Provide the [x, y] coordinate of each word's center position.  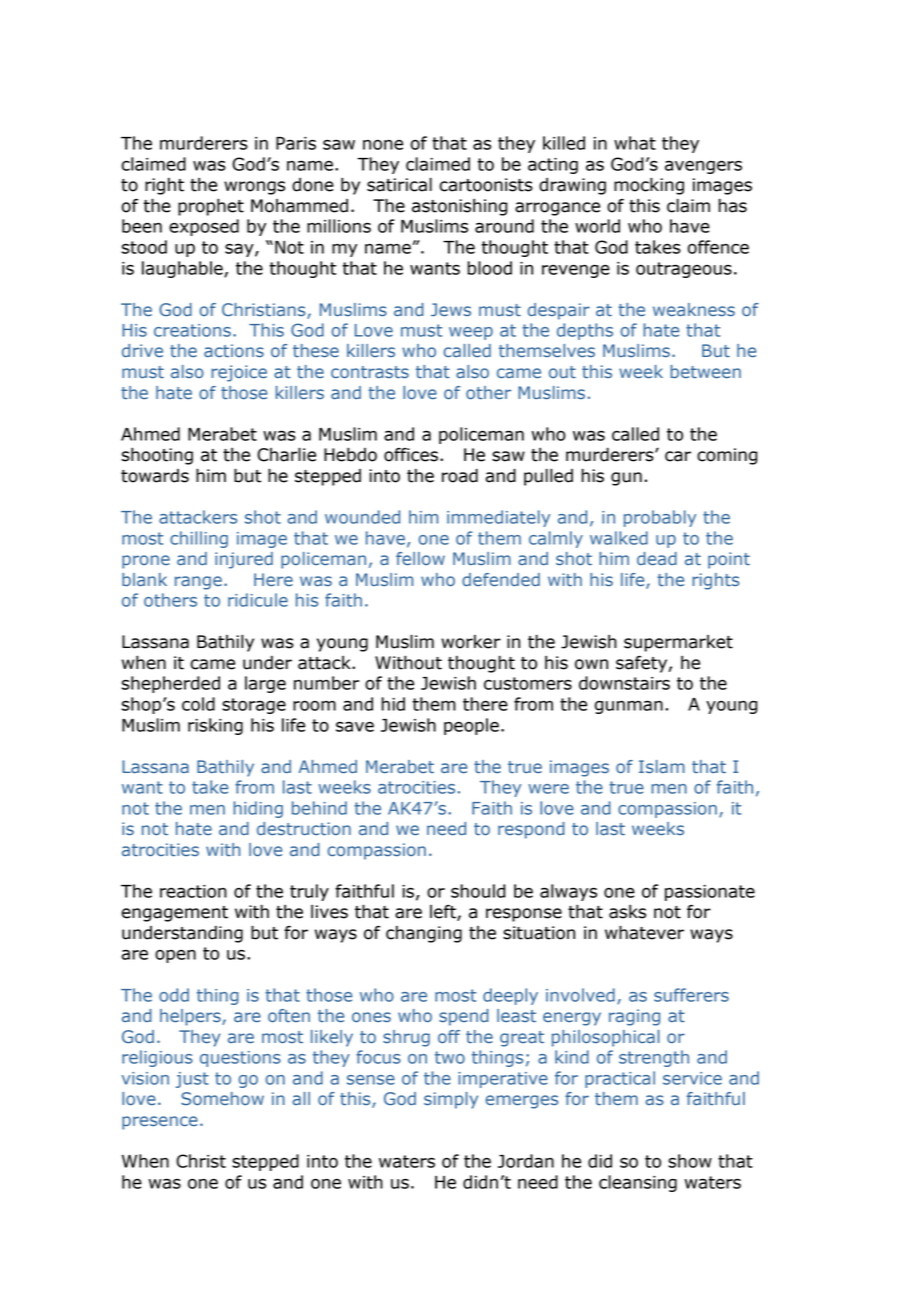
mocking [649, 186]
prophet [211, 207]
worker [471, 642]
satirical [399, 184]
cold [198, 704]
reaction [193, 891]
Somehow [222, 1098]
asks [627, 912]
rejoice [239, 373]
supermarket [678, 643]
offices [411, 455]
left [444, 913]
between [705, 371]
